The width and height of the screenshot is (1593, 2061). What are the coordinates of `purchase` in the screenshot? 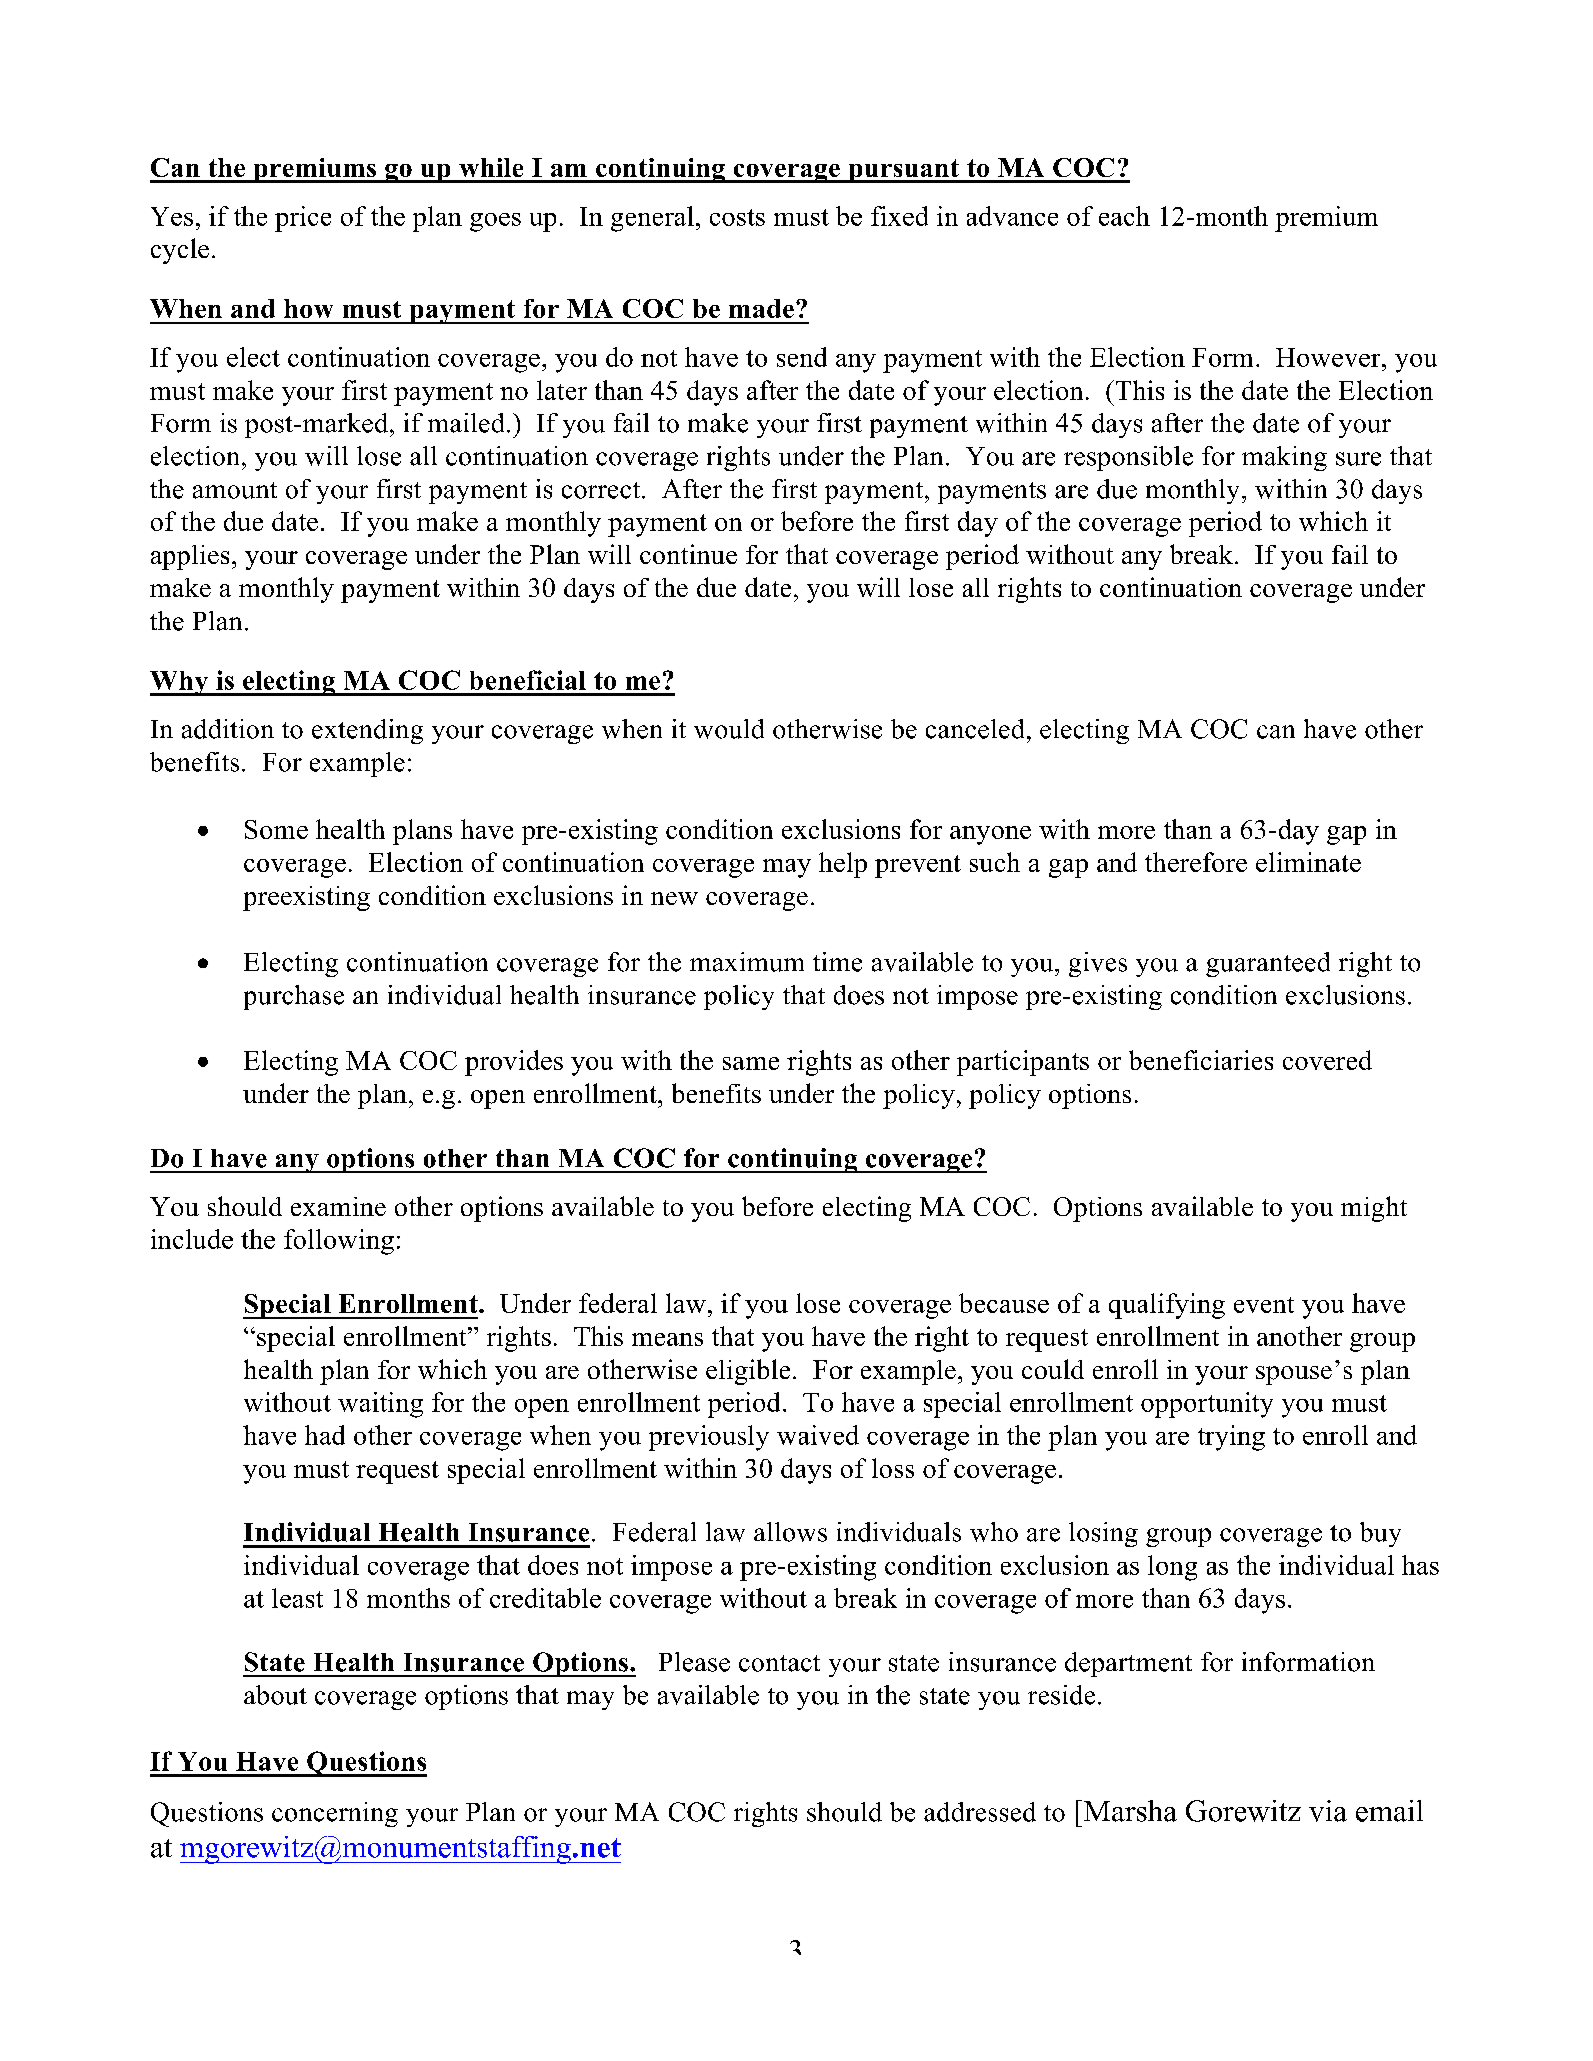 It's located at (294, 997).
